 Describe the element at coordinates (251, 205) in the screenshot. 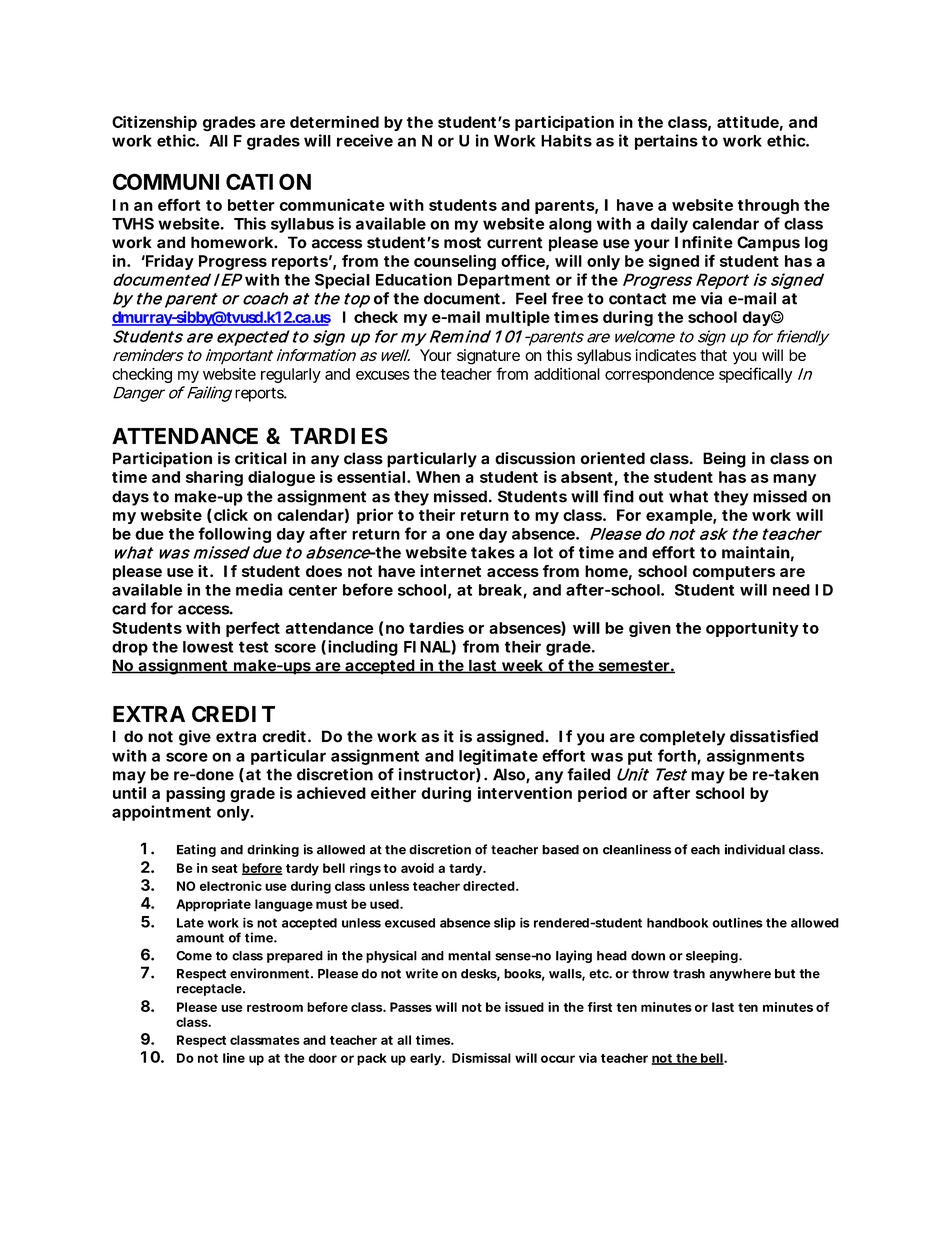

I see `better` at that location.
